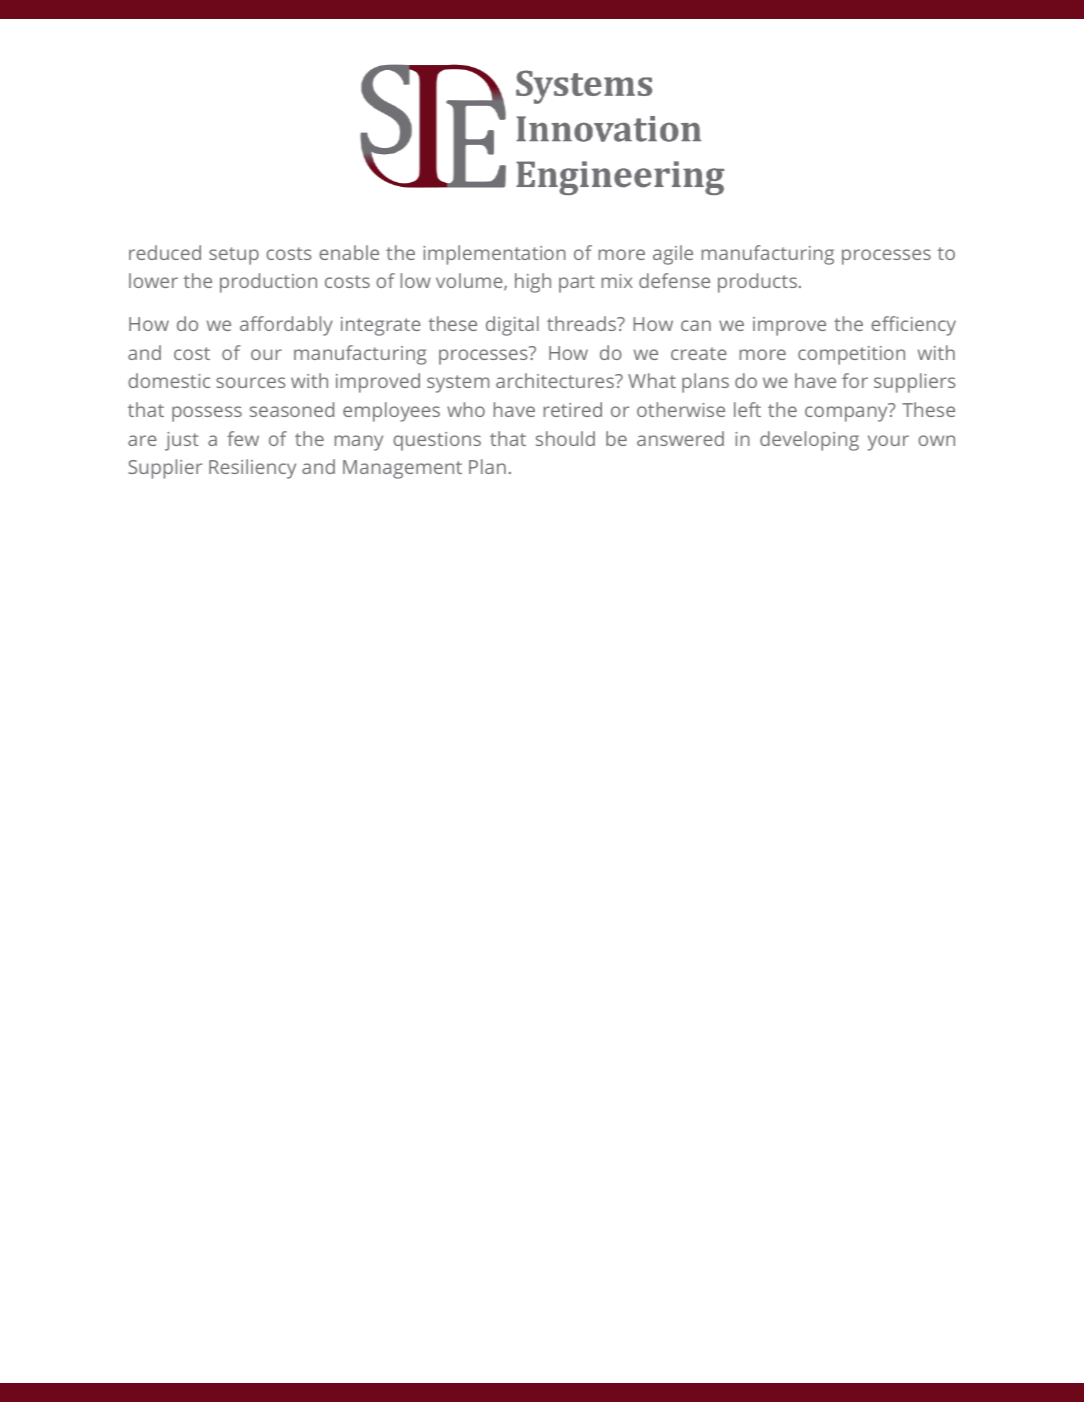 This screenshot has width=1084, height=1403. I want to click on setup, so click(234, 256).
